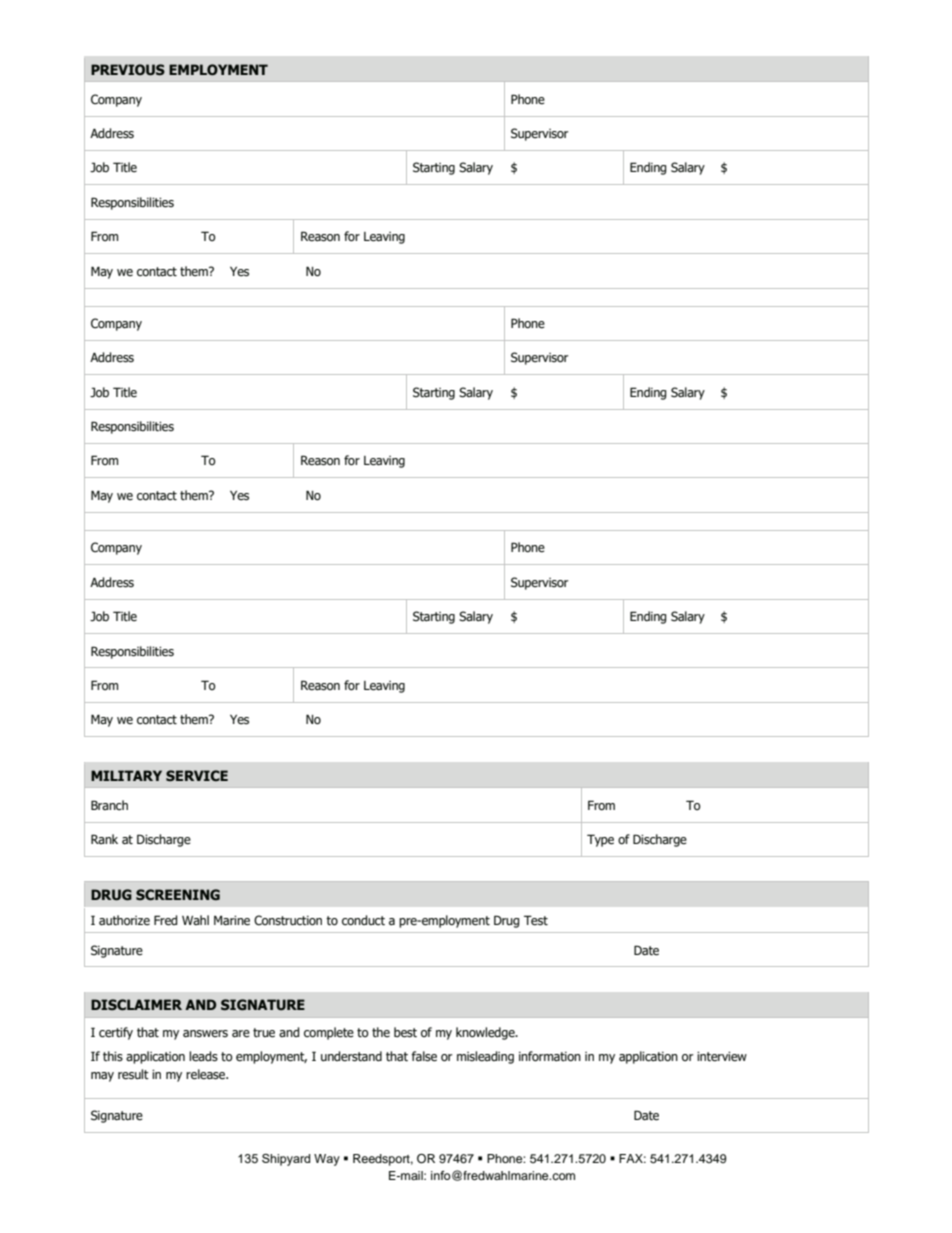 Image resolution: width=952 pixels, height=1233 pixels. Describe the element at coordinates (178, 895) in the screenshot. I see `SCREENING` at that location.
